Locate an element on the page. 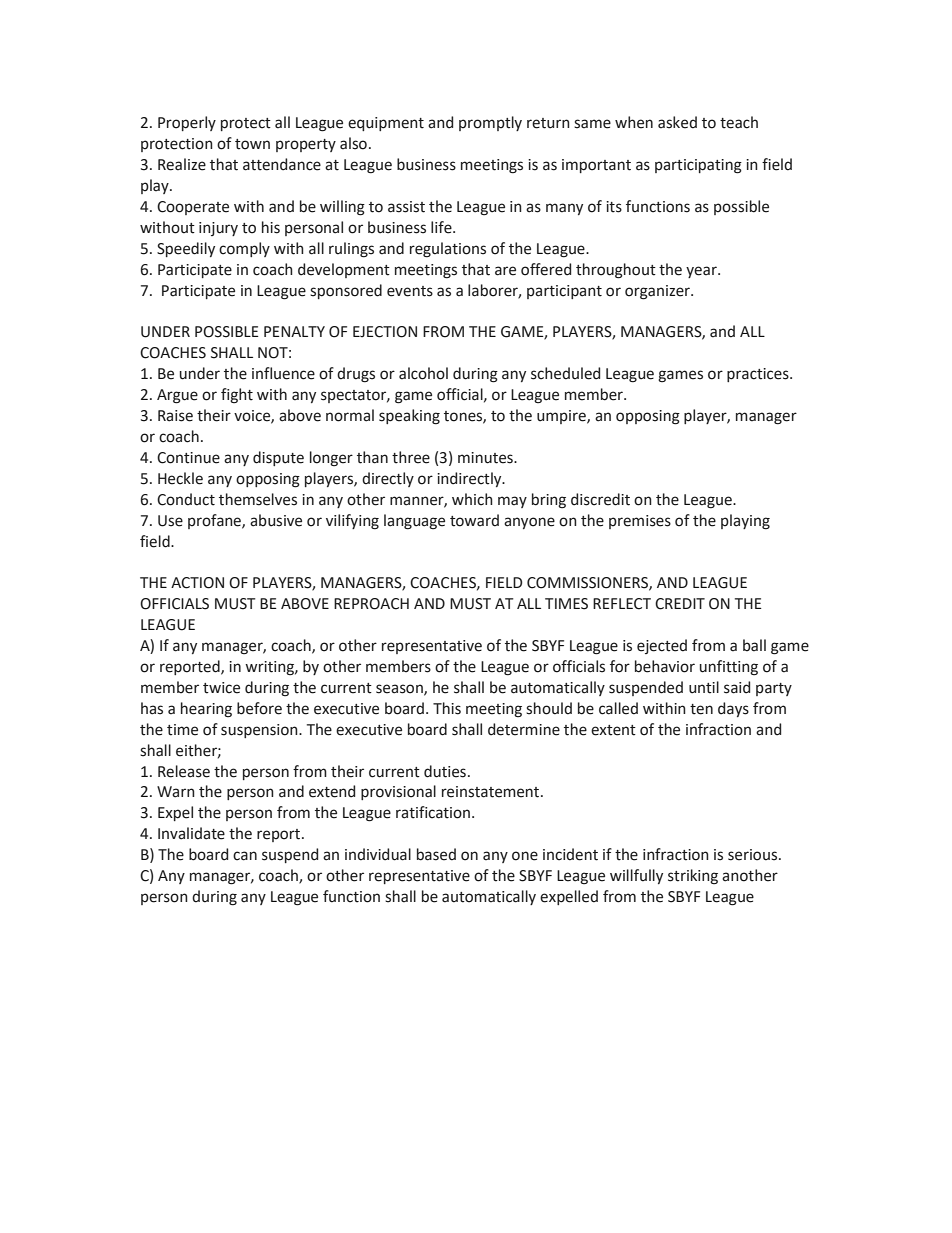 This page has width=952, height=1233. town is located at coordinates (252, 144).
